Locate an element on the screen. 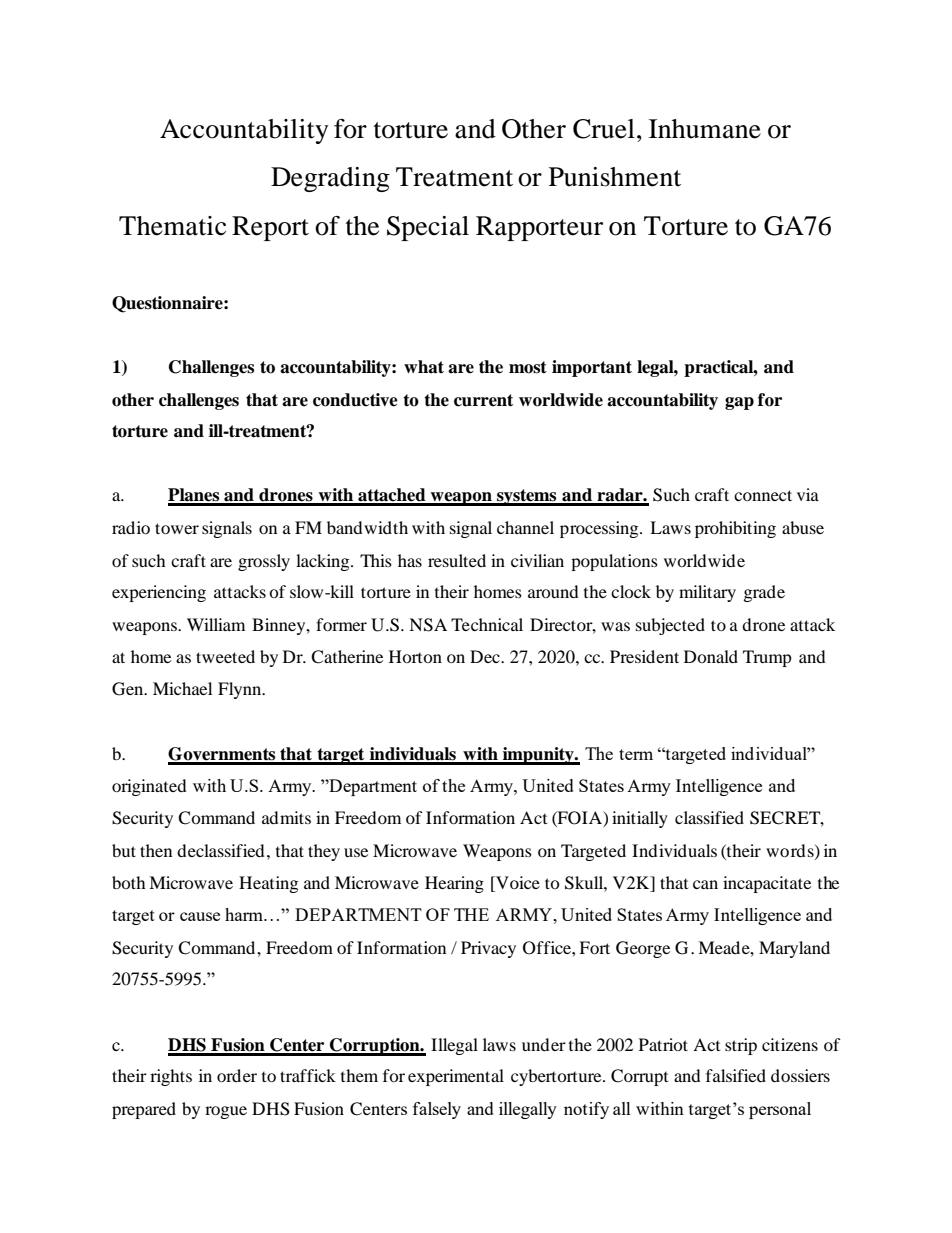 The image size is (952, 1233). Inhumane is located at coordinates (705, 129).
